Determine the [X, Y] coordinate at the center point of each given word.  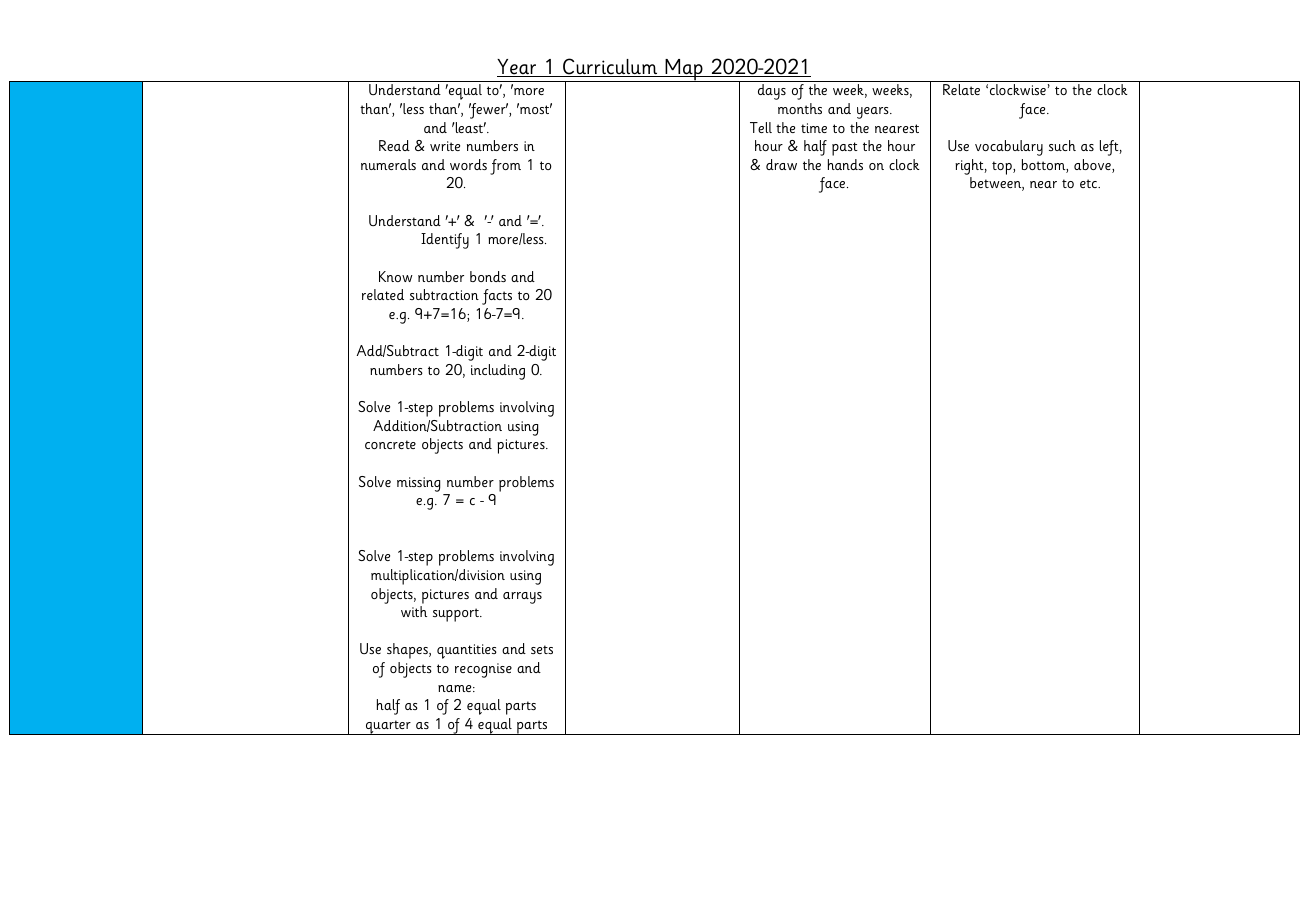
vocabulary [1009, 148]
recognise [483, 670]
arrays [522, 598]
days [772, 92]
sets [542, 649]
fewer [488, 111]
